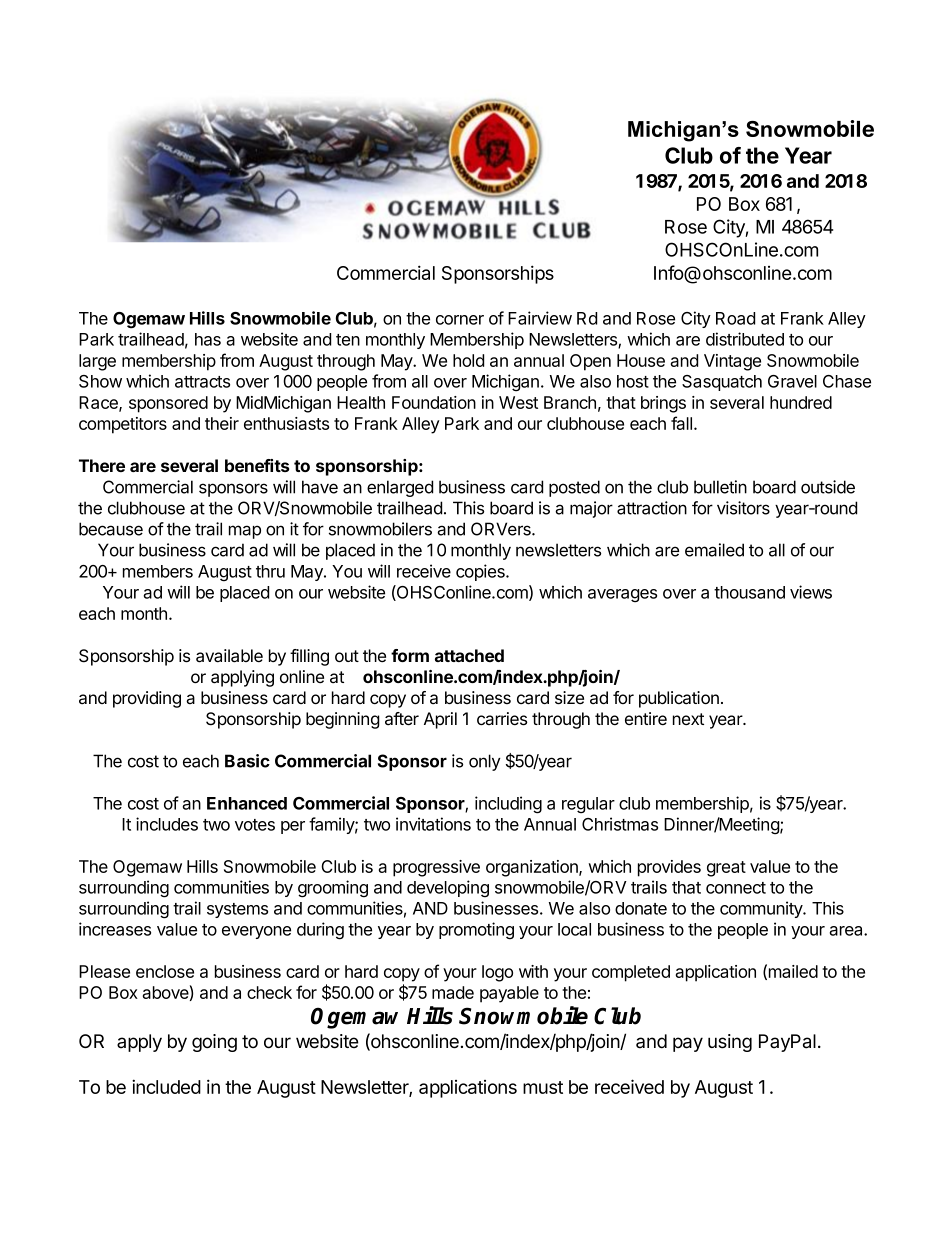 The height and width of the page is (1233, 952). What do you see at coordinates (214, 1043) in the page?
I see `going` at bounding box center [214, 1043].
